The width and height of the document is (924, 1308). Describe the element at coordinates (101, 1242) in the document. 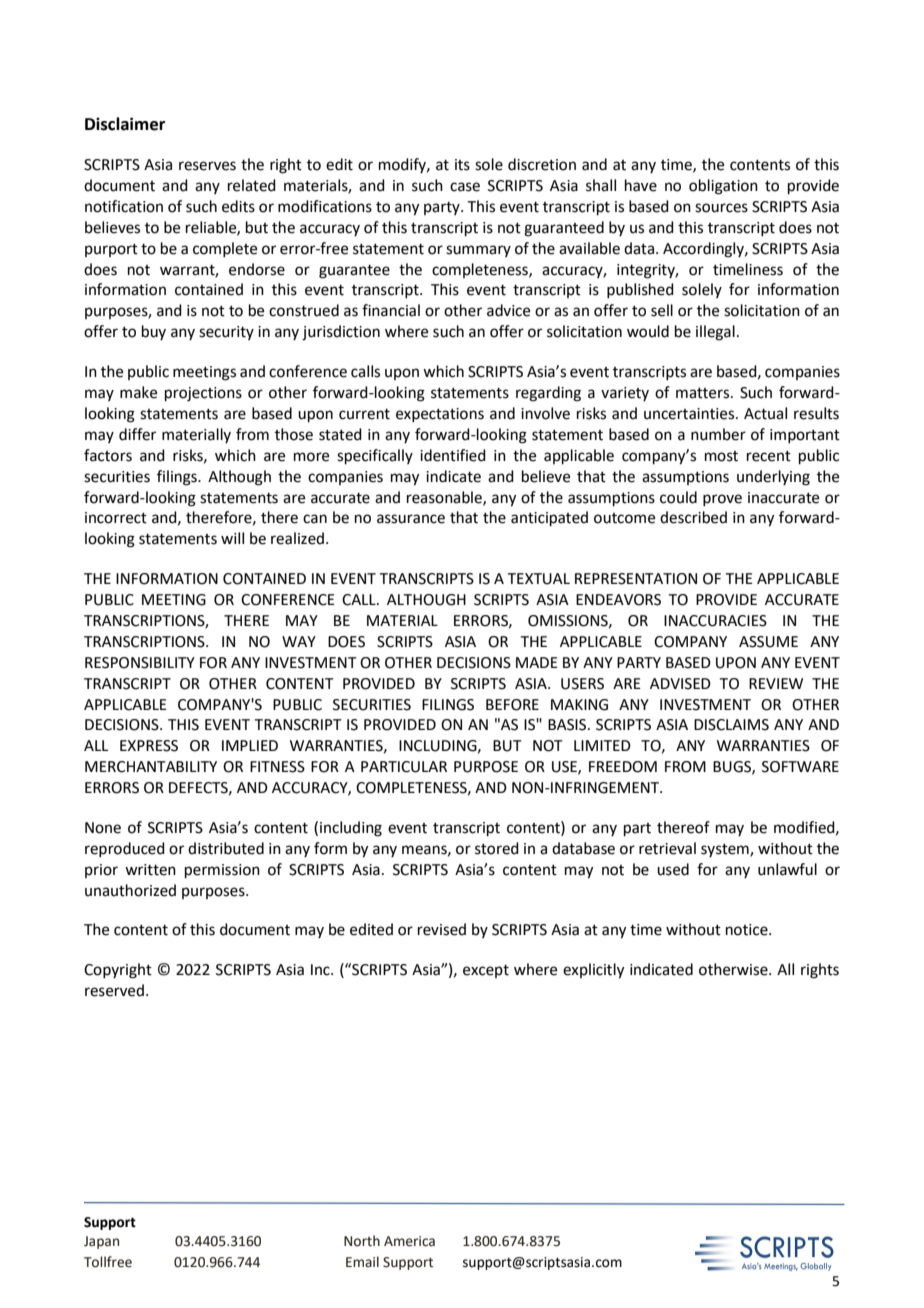

I see `Japan` at that location.
